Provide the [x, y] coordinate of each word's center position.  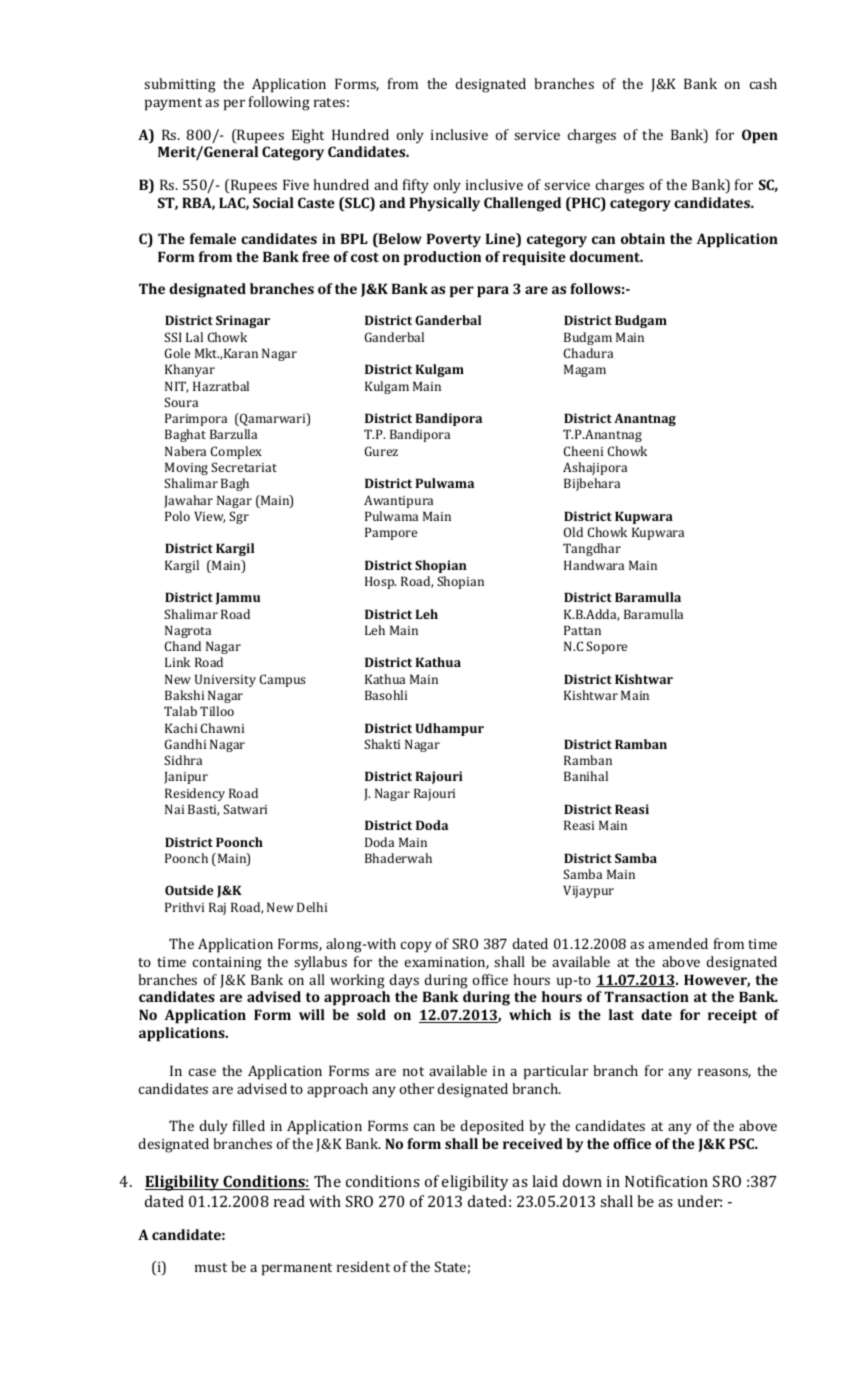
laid [545, 1181]
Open [760, 136]
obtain [643, 238]
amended [678, 943]
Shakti [382, 744]
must [211, 1267]
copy [416, 947]
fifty [416, 186]
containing [227, 964]
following [279, 103]
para [493, 292]
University [225, 680]
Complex [236, 452]
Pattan [582, 630]
